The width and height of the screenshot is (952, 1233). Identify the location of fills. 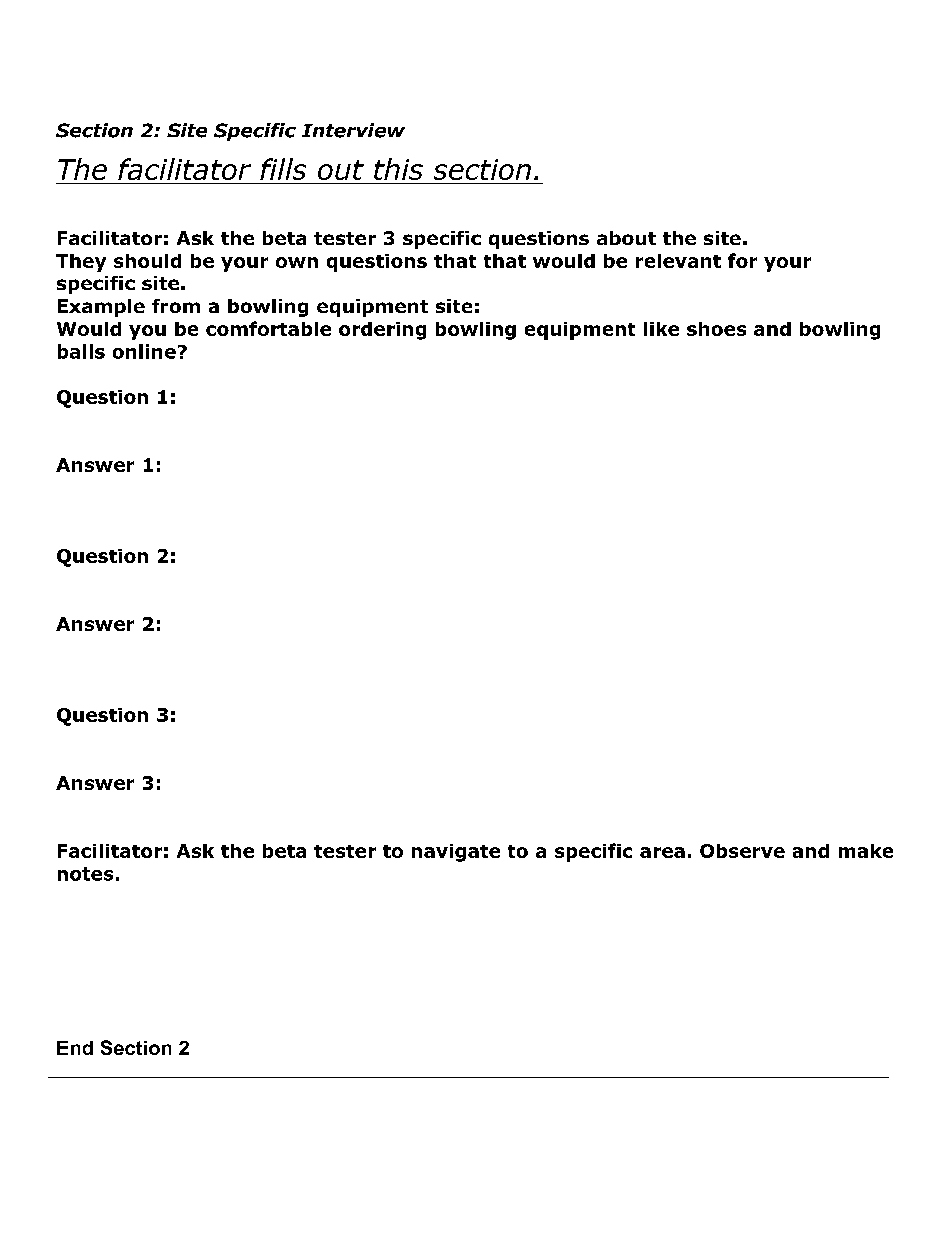
(283, 169).
